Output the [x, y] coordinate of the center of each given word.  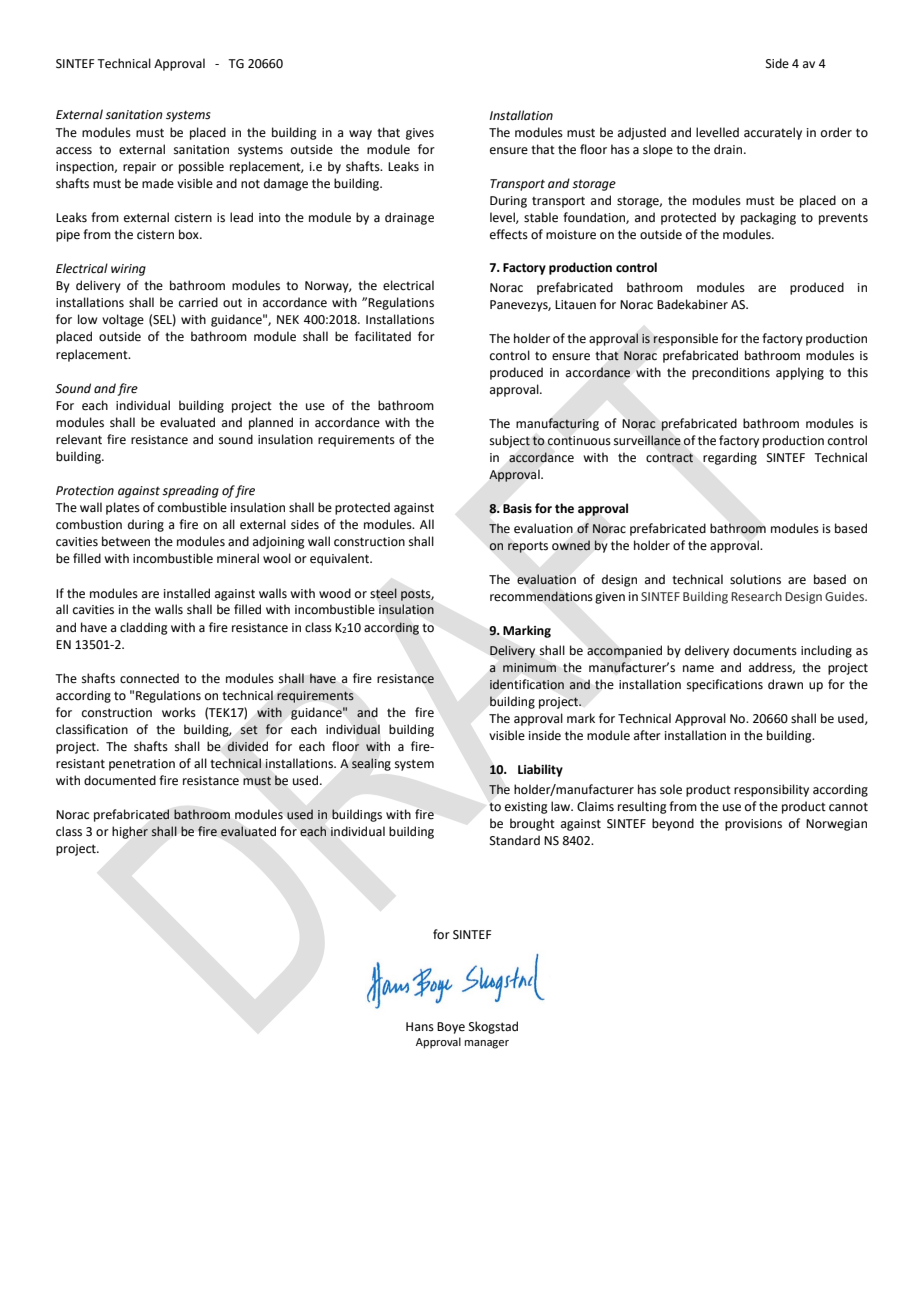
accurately [773, 133]
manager [487, 1044]
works [179, 712]
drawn [785, 684]
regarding [730, 458]
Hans [420, 1027]
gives [420, 134]
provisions [753, 825]
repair [139, 168]
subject [510, 441]
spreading [190, 491]
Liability [540, 770]
